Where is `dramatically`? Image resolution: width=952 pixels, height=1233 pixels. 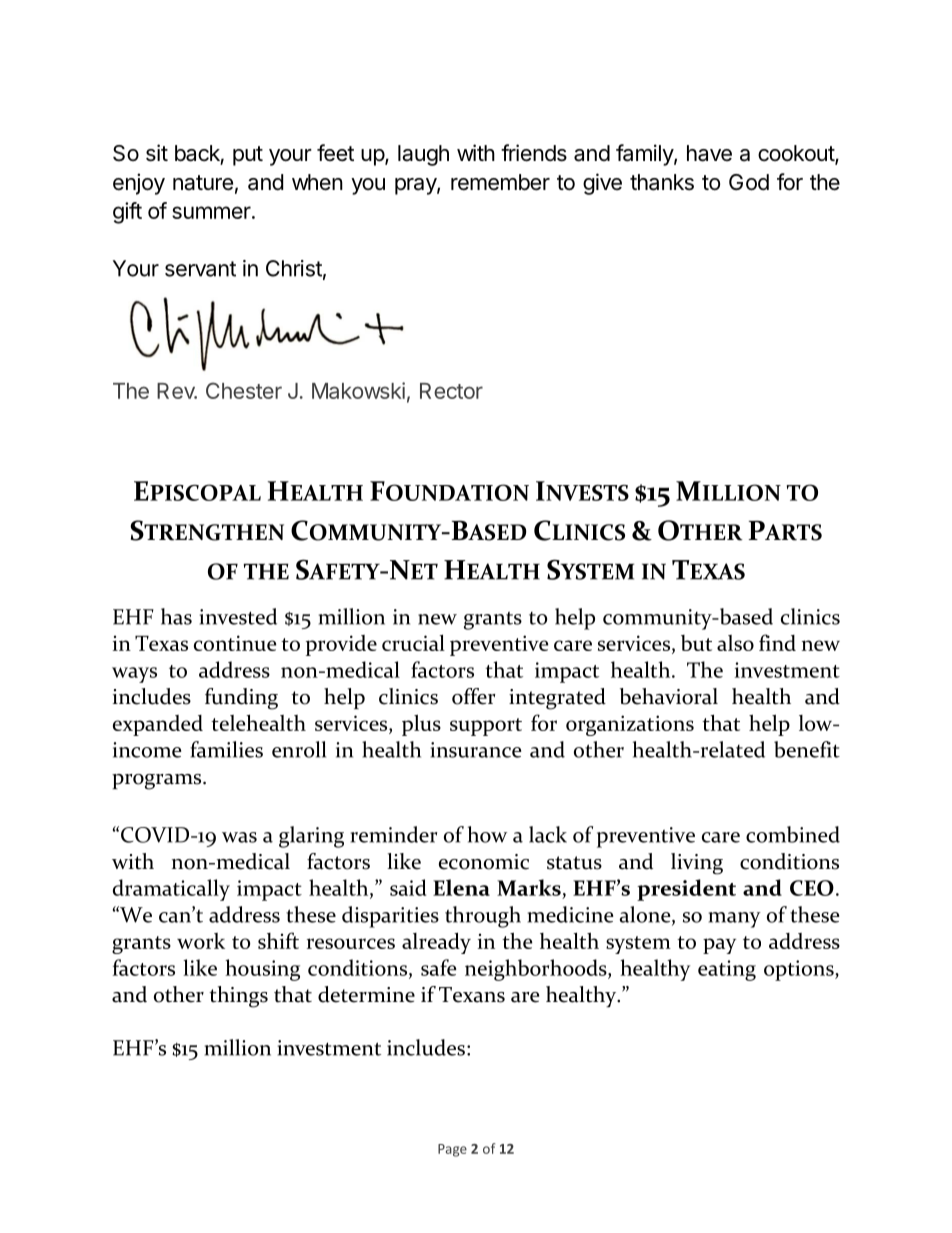 dramatically is located at coordinates (171, 890).
